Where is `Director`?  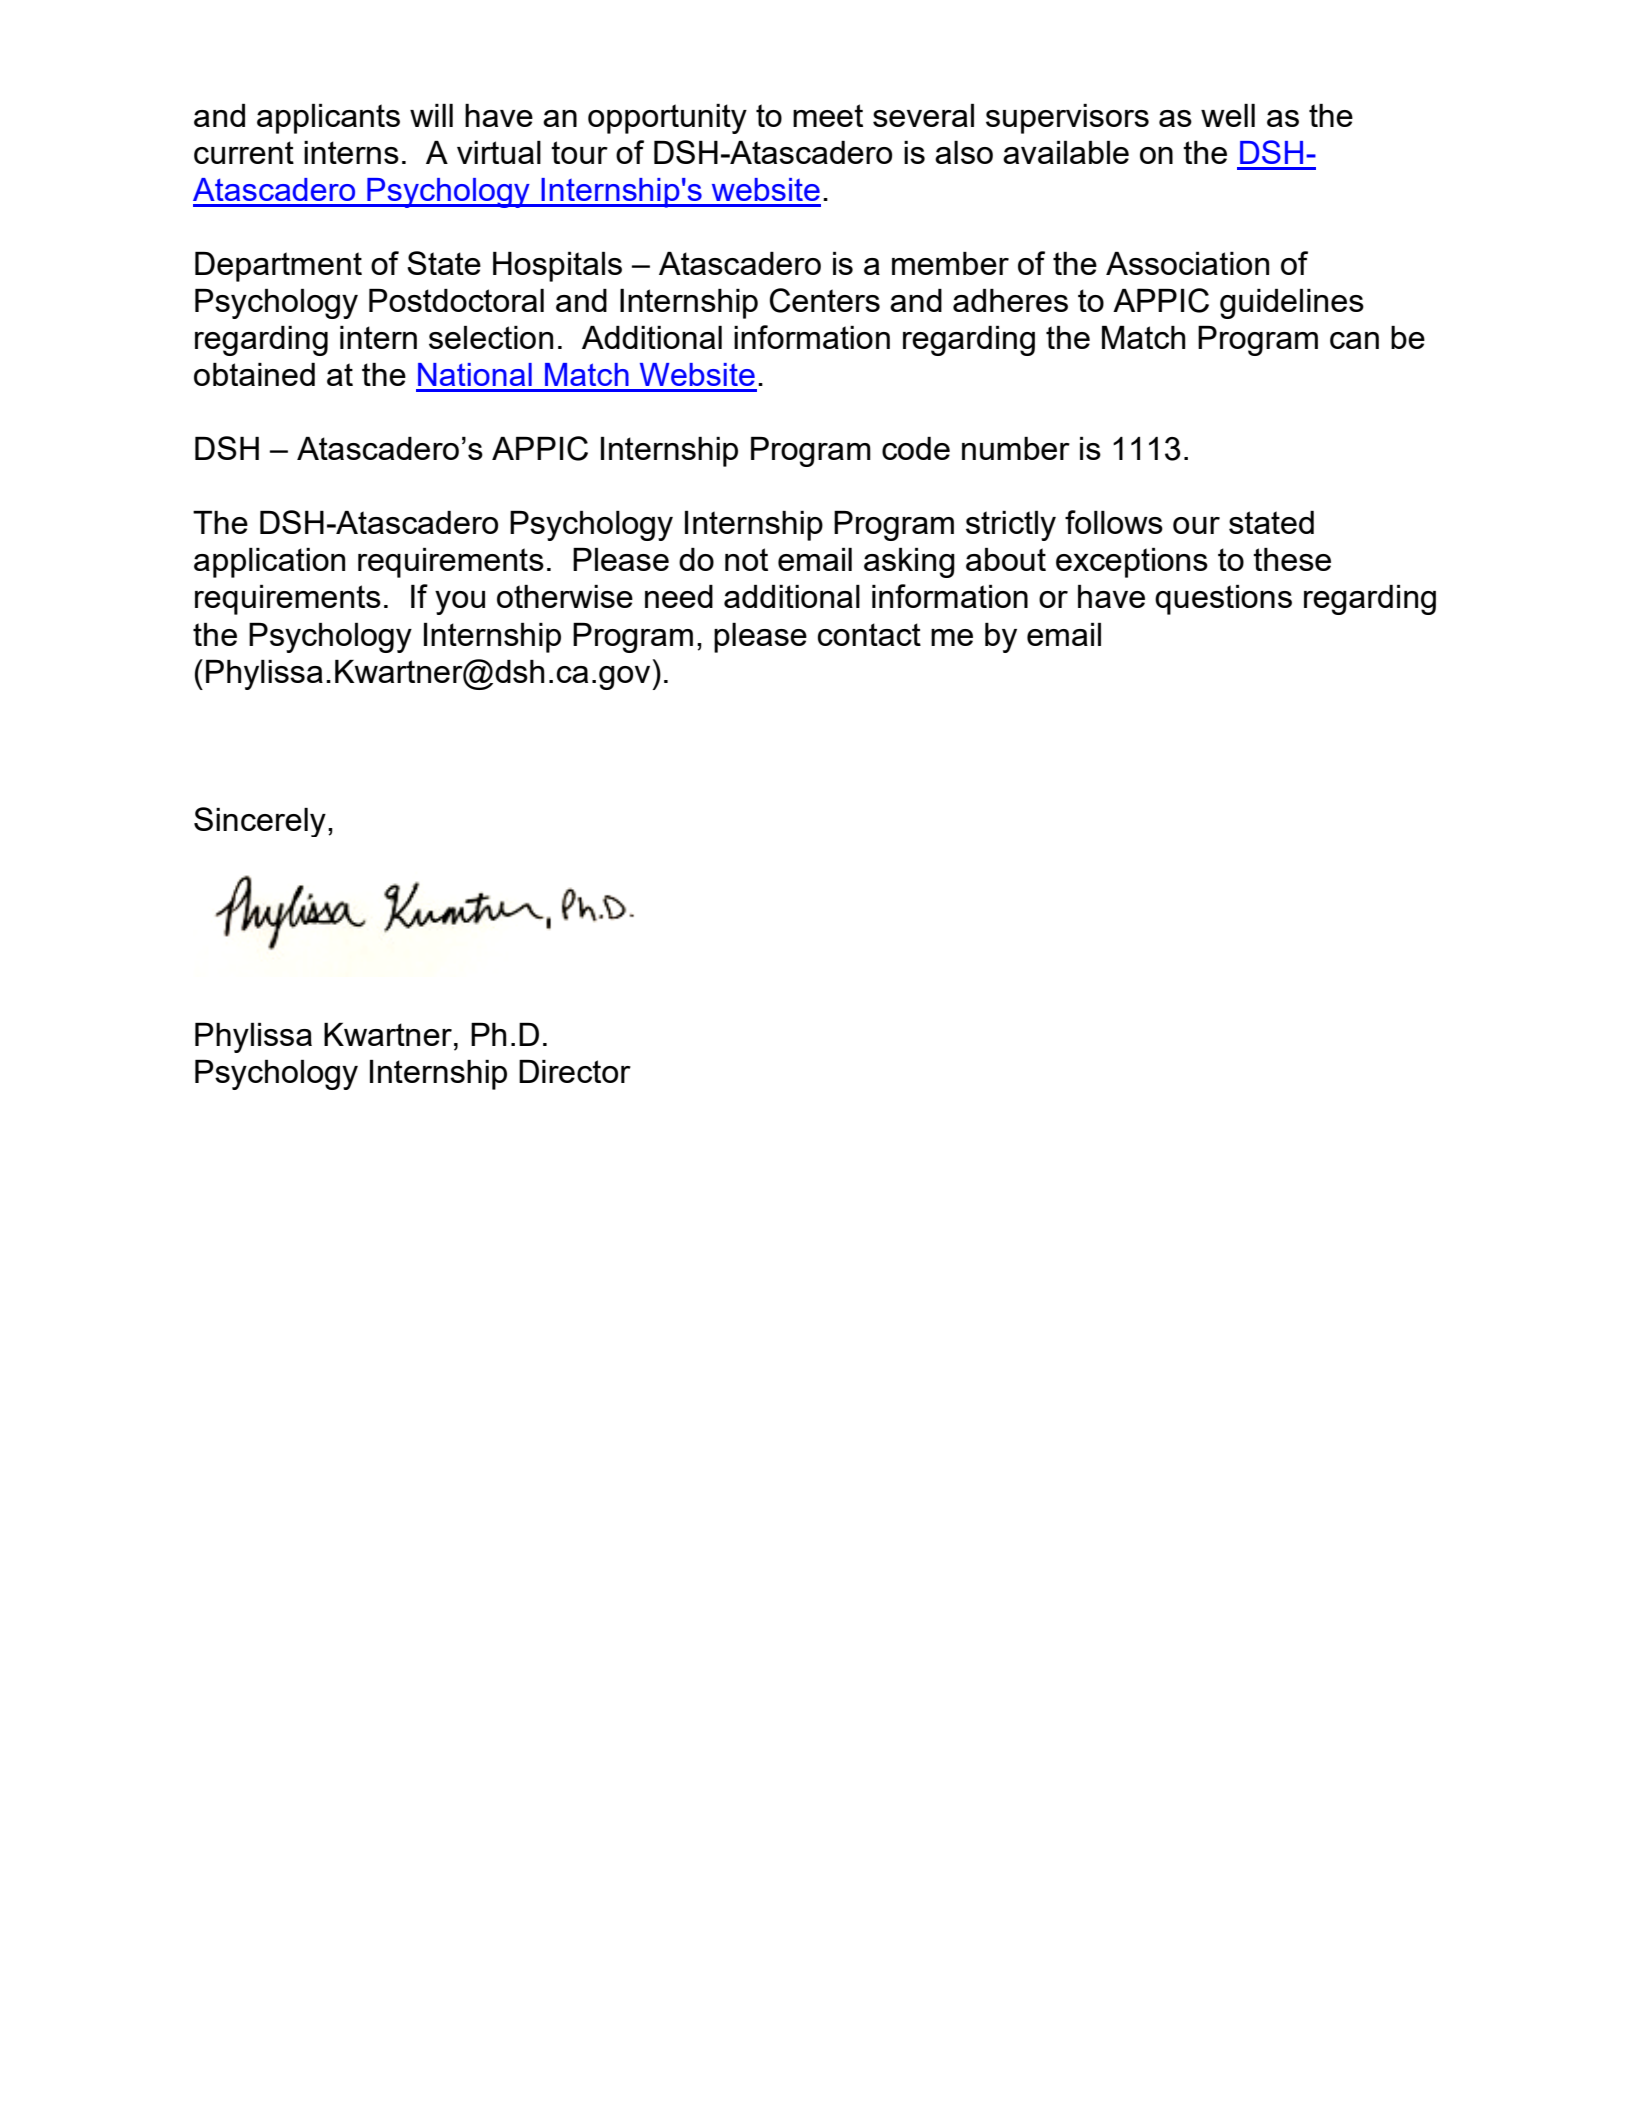 Director is located at coordinates (575, 1071).
